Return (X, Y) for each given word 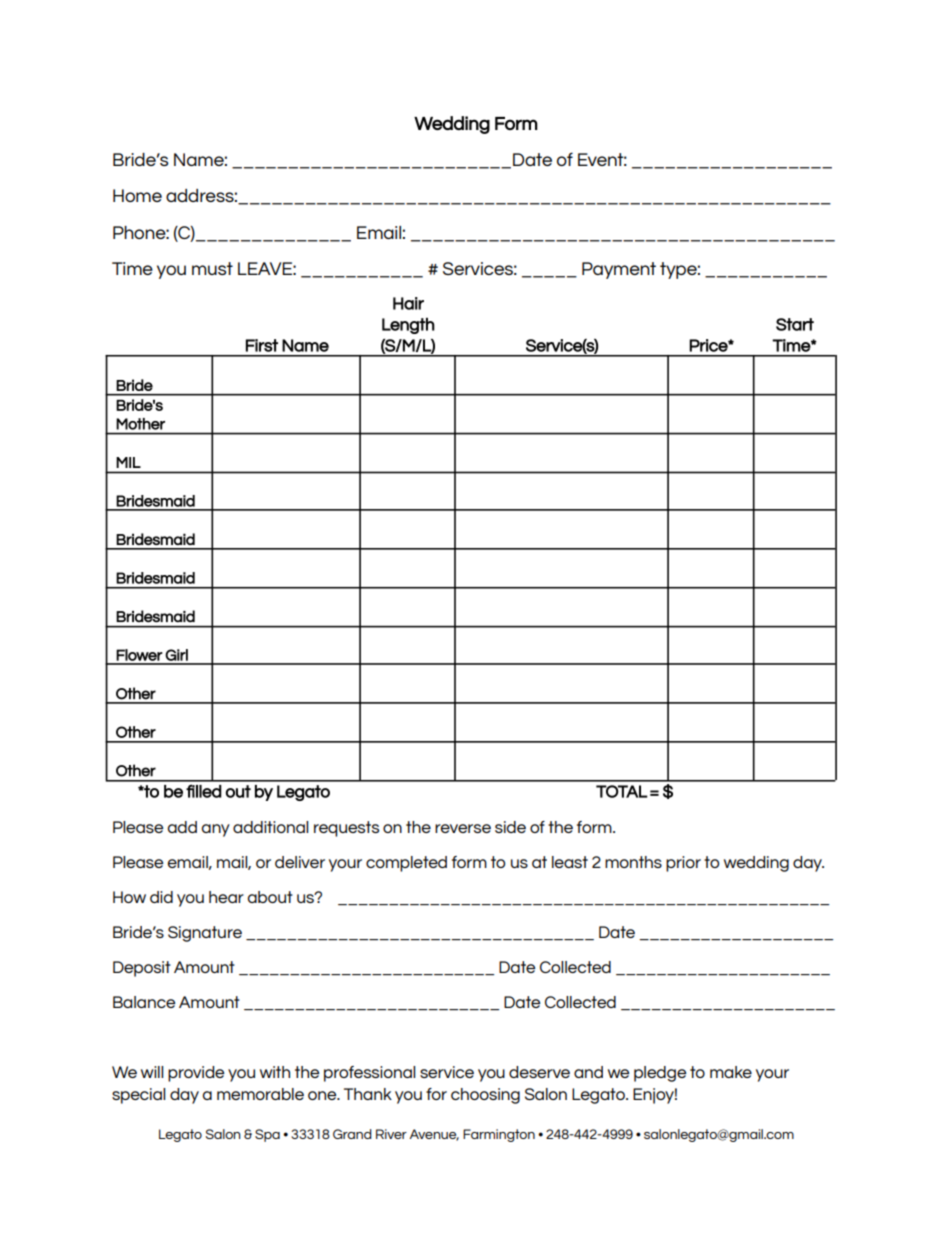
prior (683, 864)
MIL (128, 462)
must (212, 268)
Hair (408, 303)
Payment (619, 270)
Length (408, 326)
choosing (485, 1096)
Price (709, 345)
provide (196, 1074)
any (216, 830)
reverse (463, 828)
